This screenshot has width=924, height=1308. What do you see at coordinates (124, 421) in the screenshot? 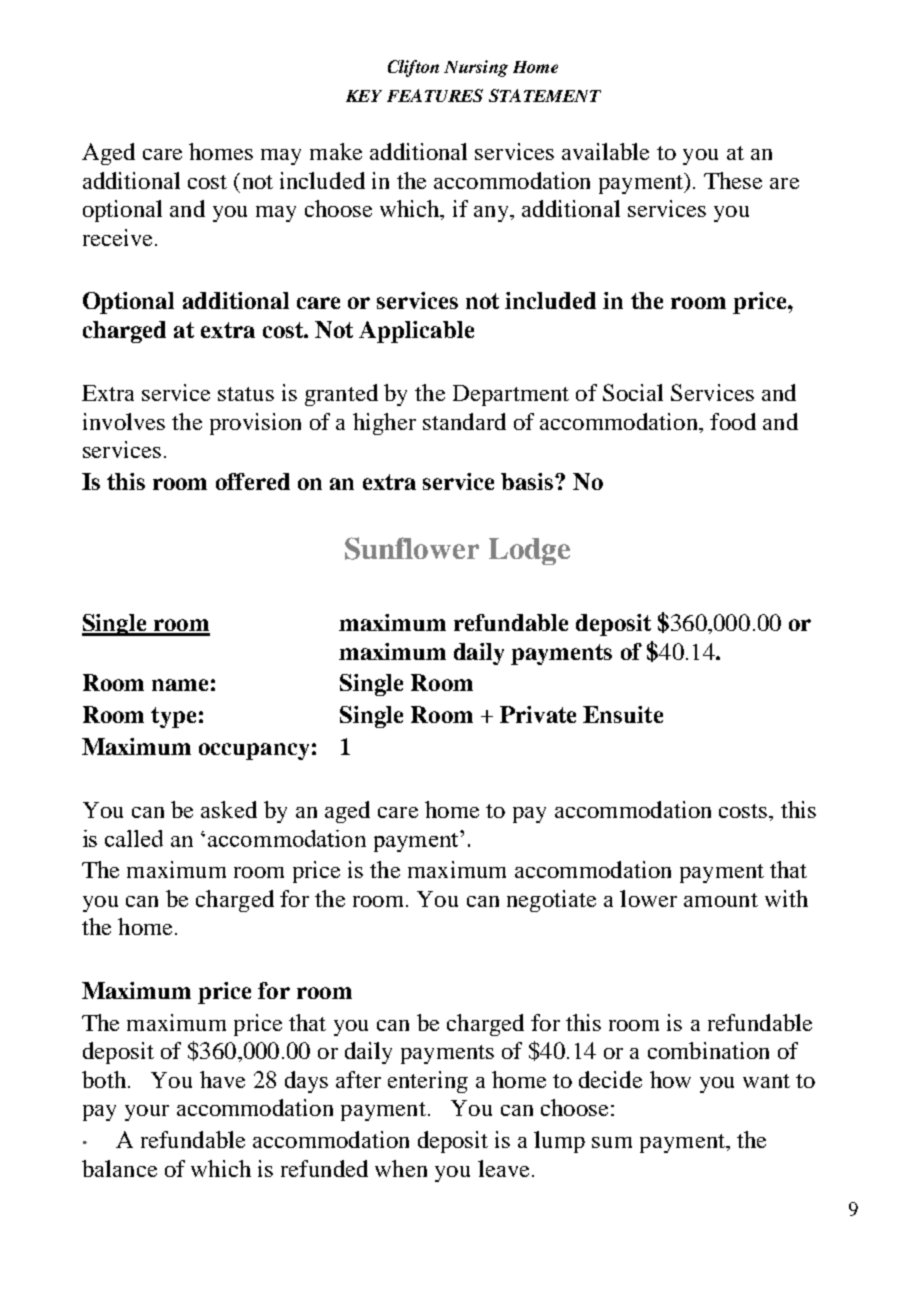
I see `involves` at bounding box center [124, 421].
